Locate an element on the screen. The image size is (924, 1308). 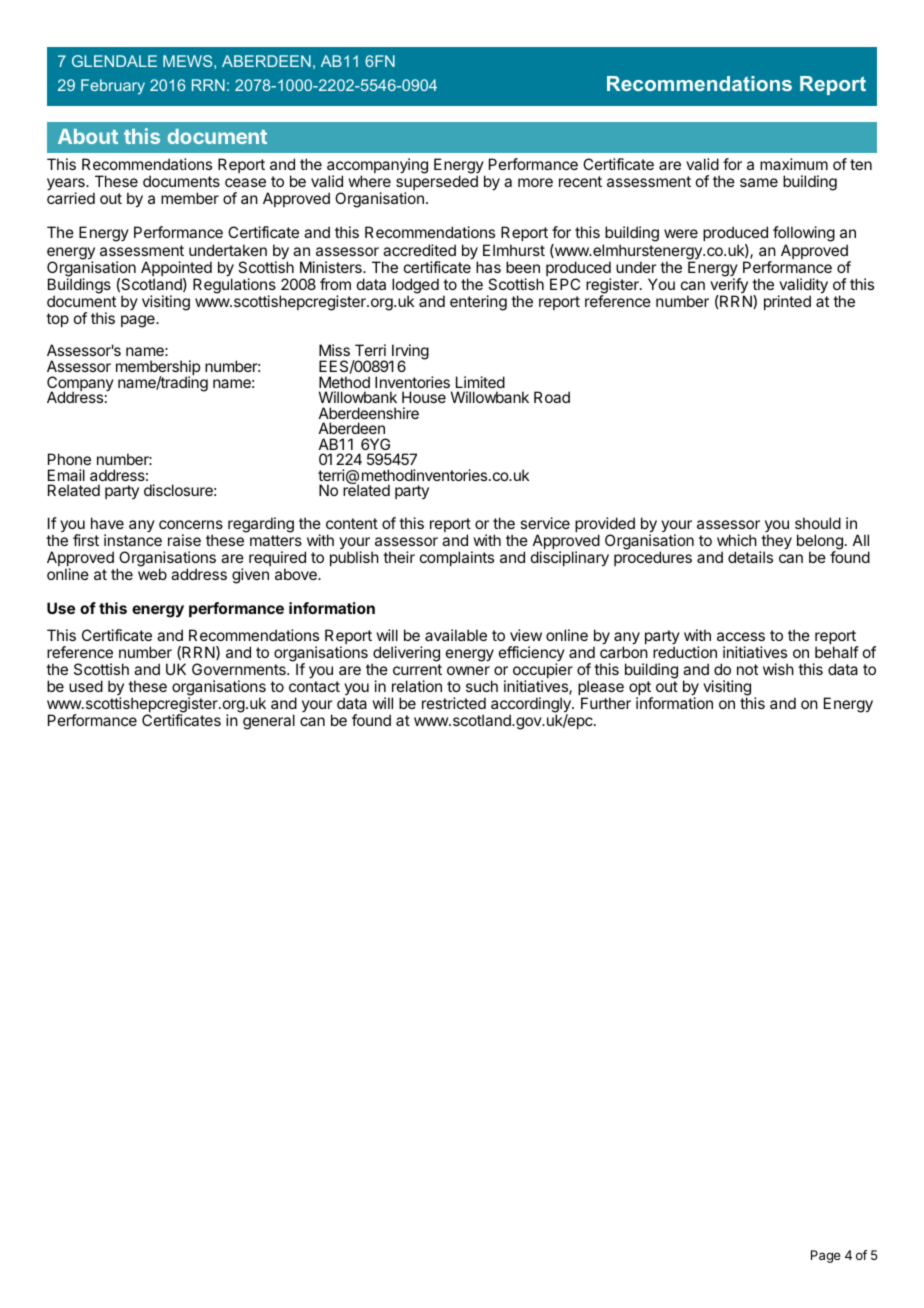
concerns is located at coordinates (191, 524).
